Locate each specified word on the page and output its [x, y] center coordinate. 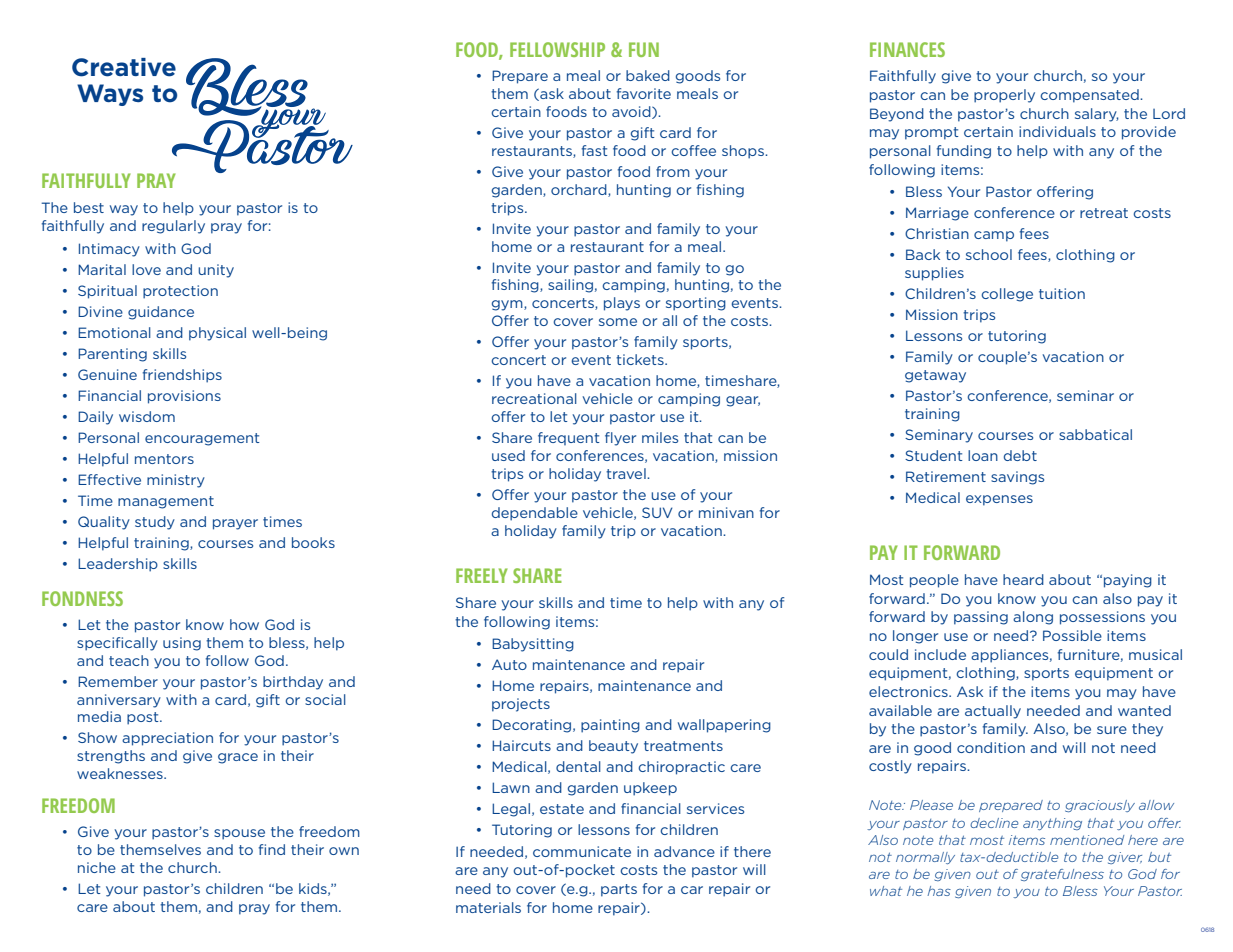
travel [627, 473]
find [272, 849]
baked [648, 75]
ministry [176, 481]
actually [993, 712]
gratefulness [1062, 875]
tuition [1062, 293]
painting [610, 726]
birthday [293, 683]
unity [216, 271]
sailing [570, 286]
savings [1017, 478]
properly [1004, 96]
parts [619, 890]
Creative [124, 67]
